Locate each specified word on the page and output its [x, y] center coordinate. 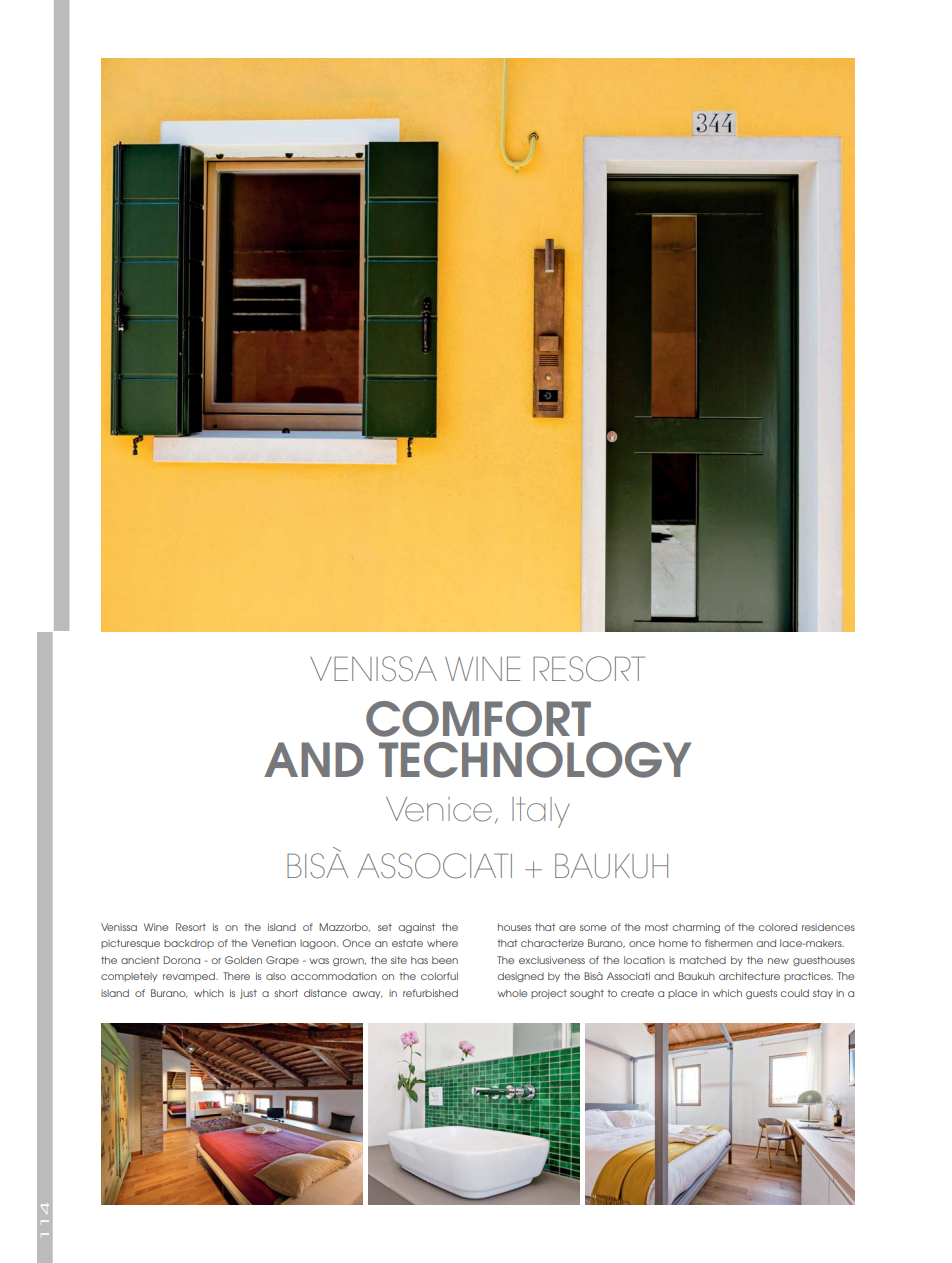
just [248, 994]
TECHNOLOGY [535, 760]
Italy [541, 812]
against [416, 928]
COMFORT [478, 719]
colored [777, 927]
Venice [439, 809]
